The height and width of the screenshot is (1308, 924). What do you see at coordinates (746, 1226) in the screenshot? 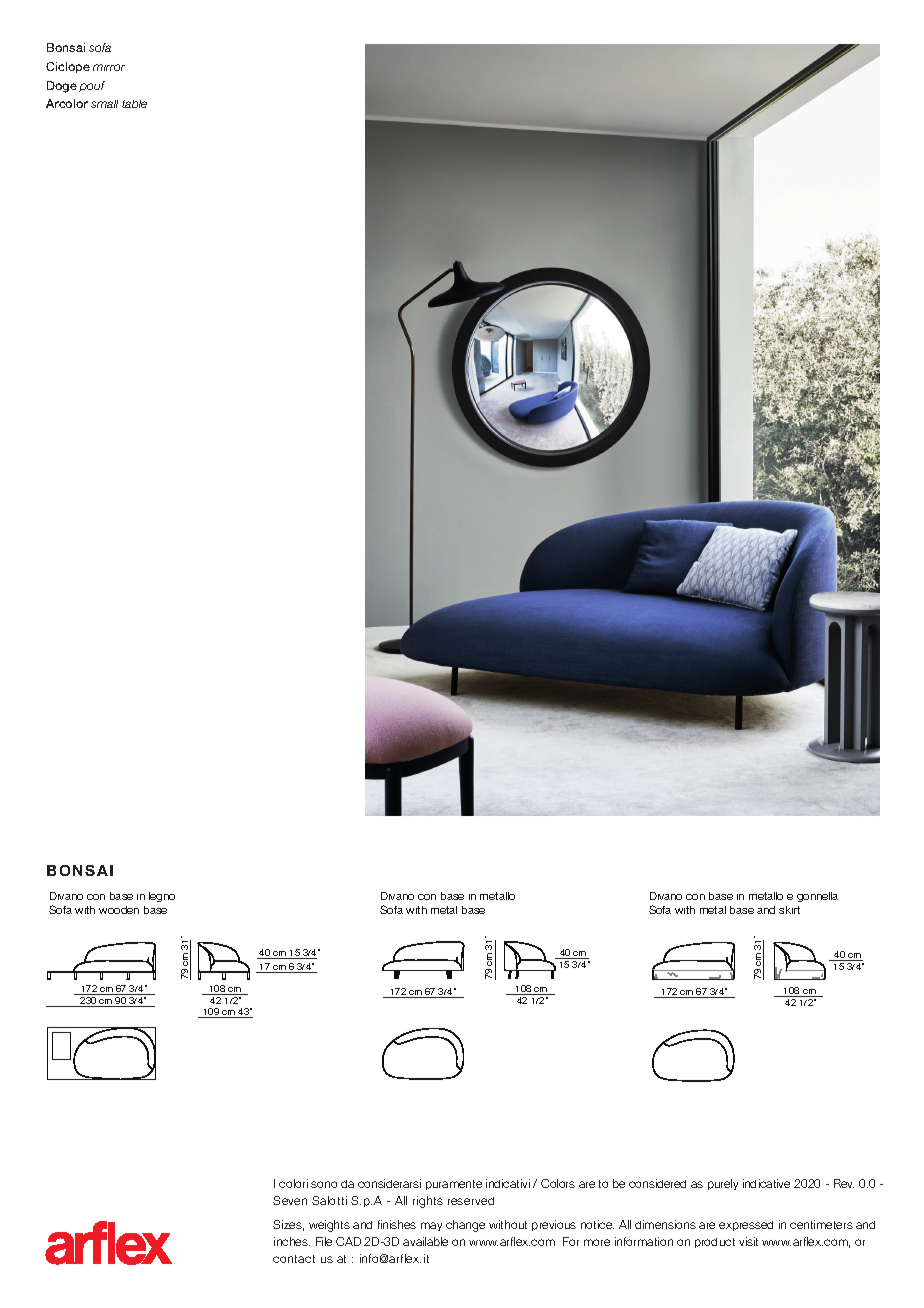
I see `expressed` at bounding box center [746, 1226].
